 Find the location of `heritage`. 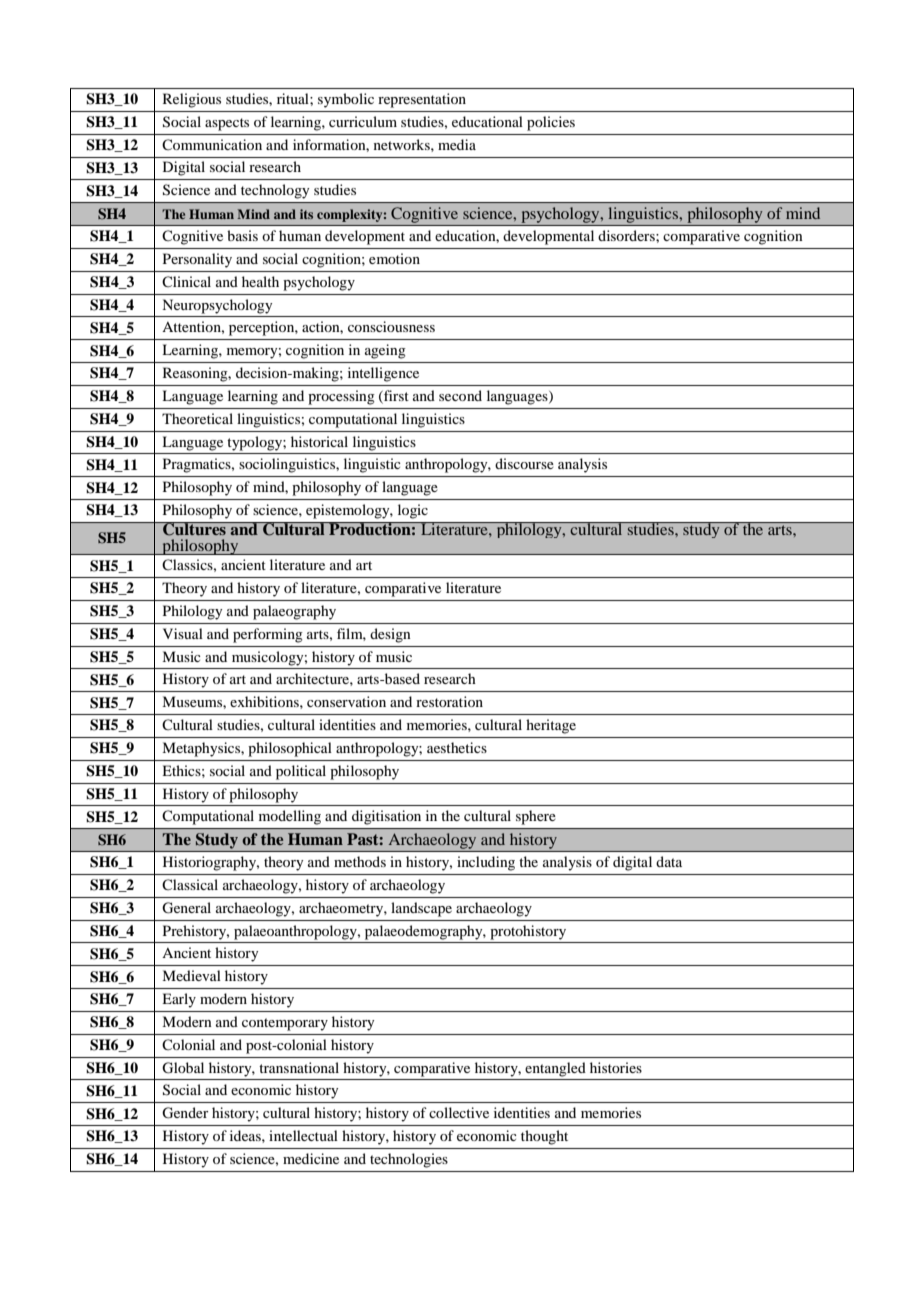

heritage is located at coordinates (551, 726).
